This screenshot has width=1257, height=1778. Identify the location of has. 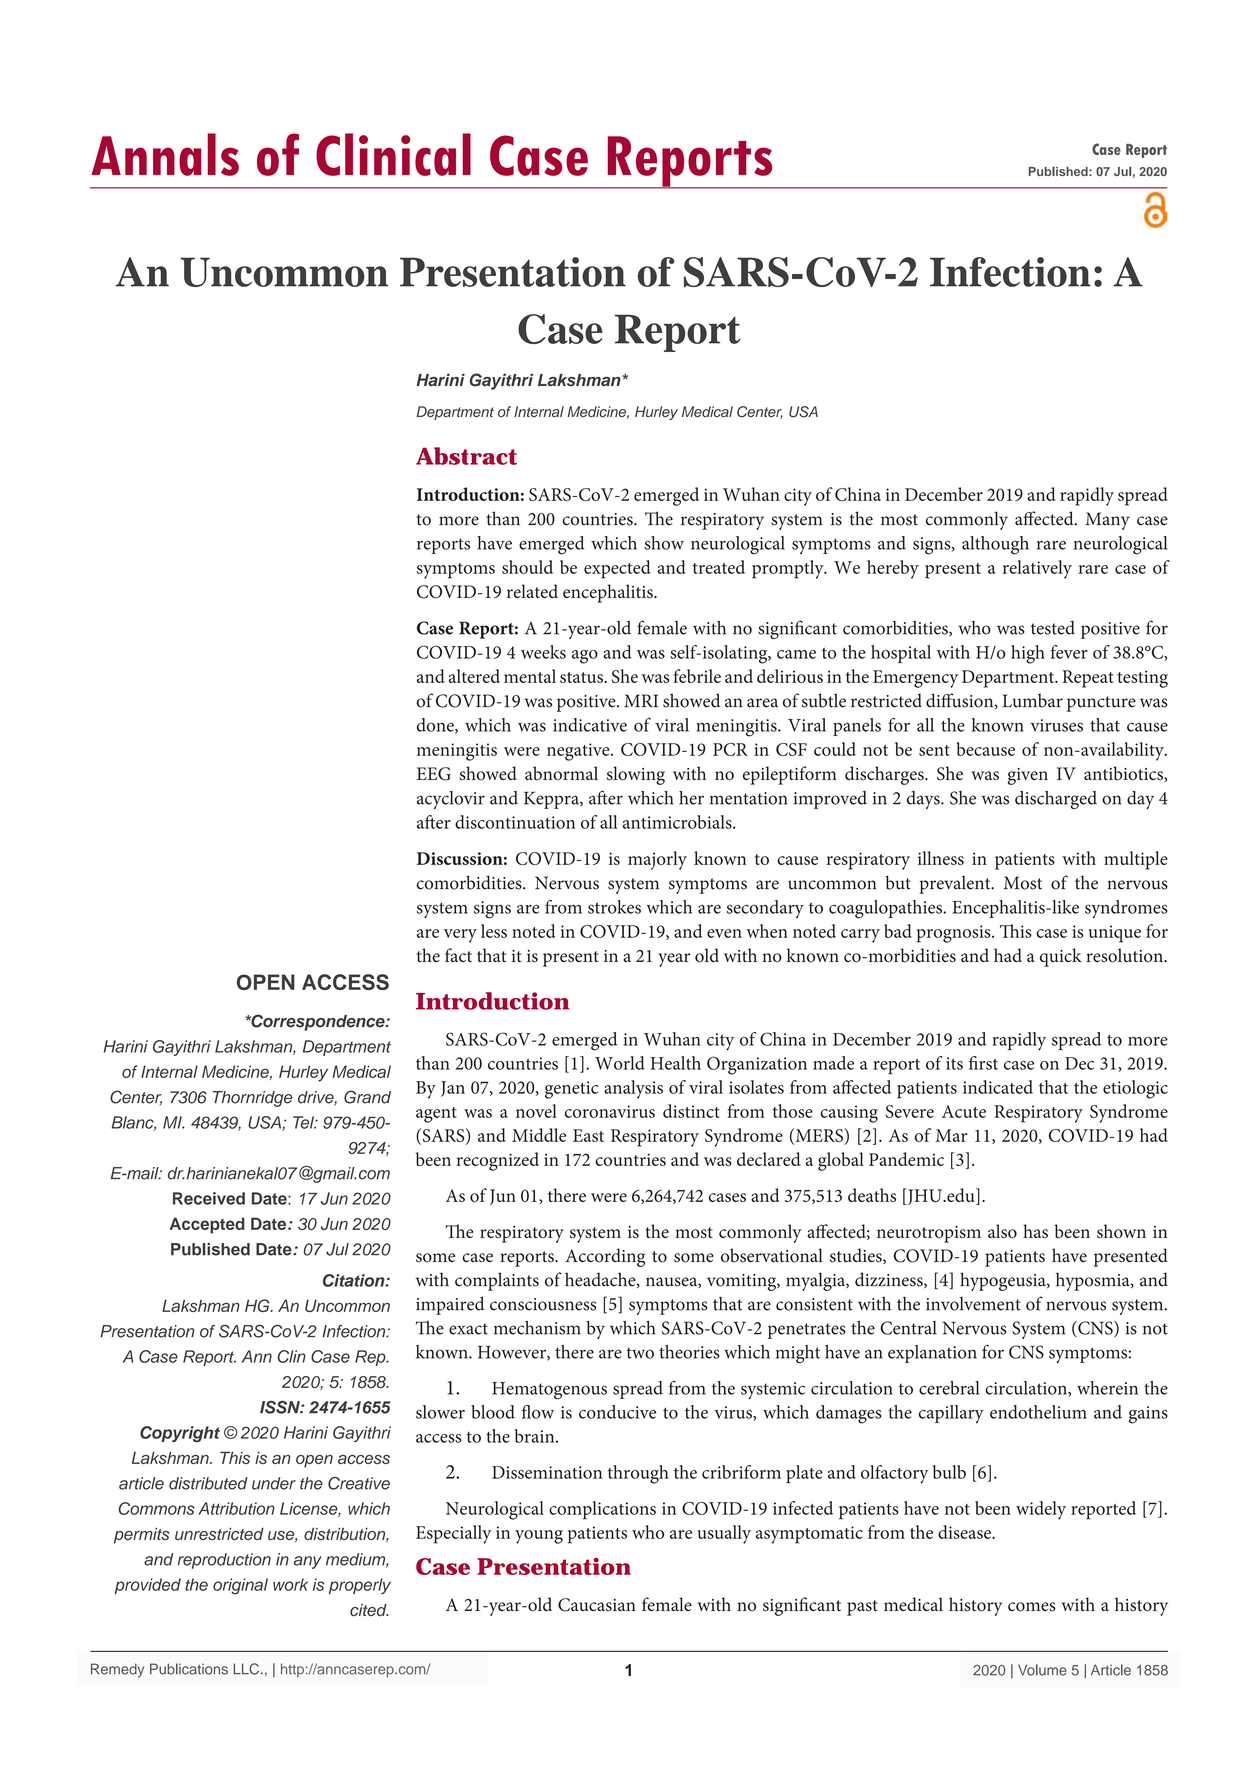
(1035, 1231).
